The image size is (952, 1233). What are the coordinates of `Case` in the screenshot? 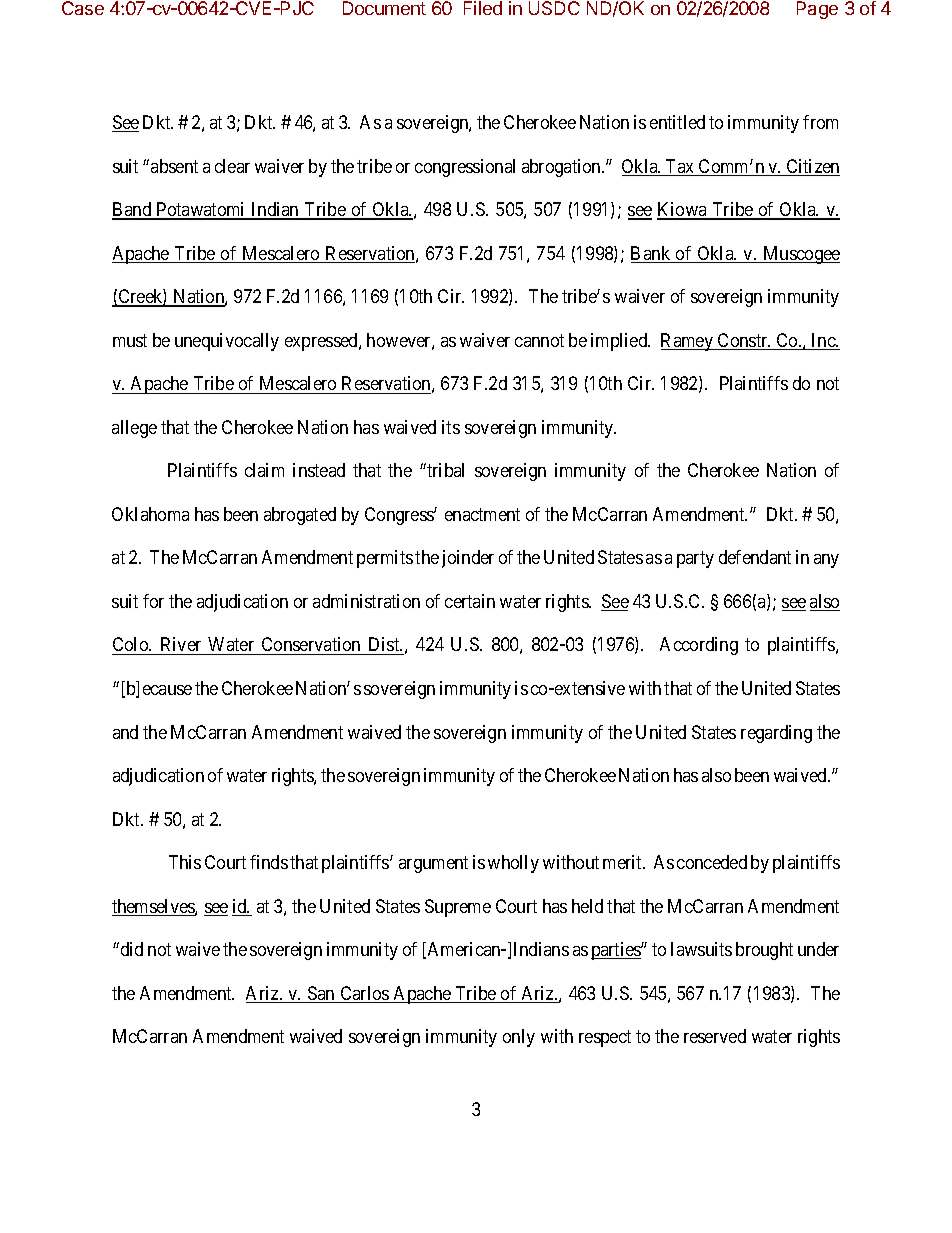 It's located at (83, 8).
